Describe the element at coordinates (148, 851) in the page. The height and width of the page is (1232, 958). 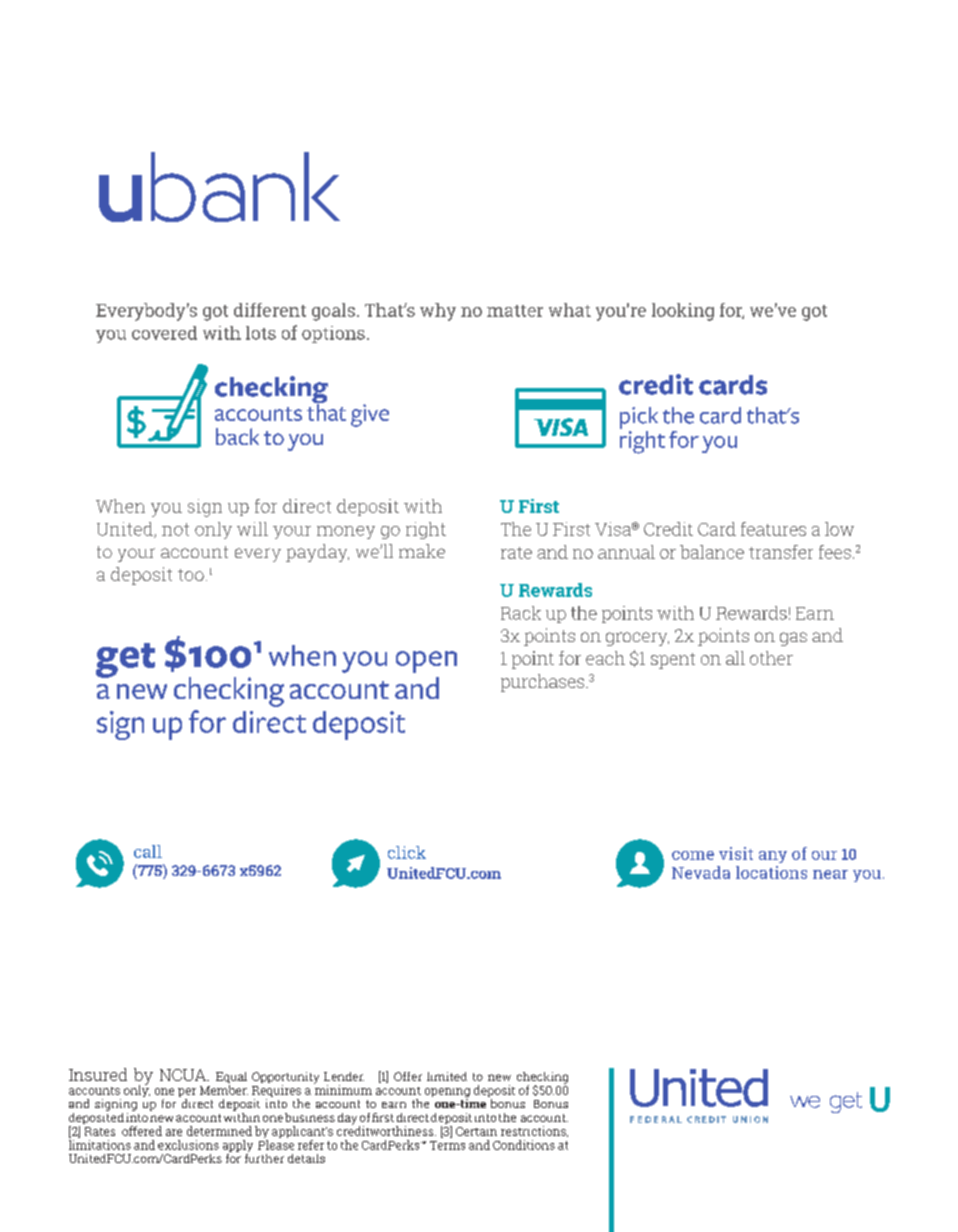
I see `call` at that location.
